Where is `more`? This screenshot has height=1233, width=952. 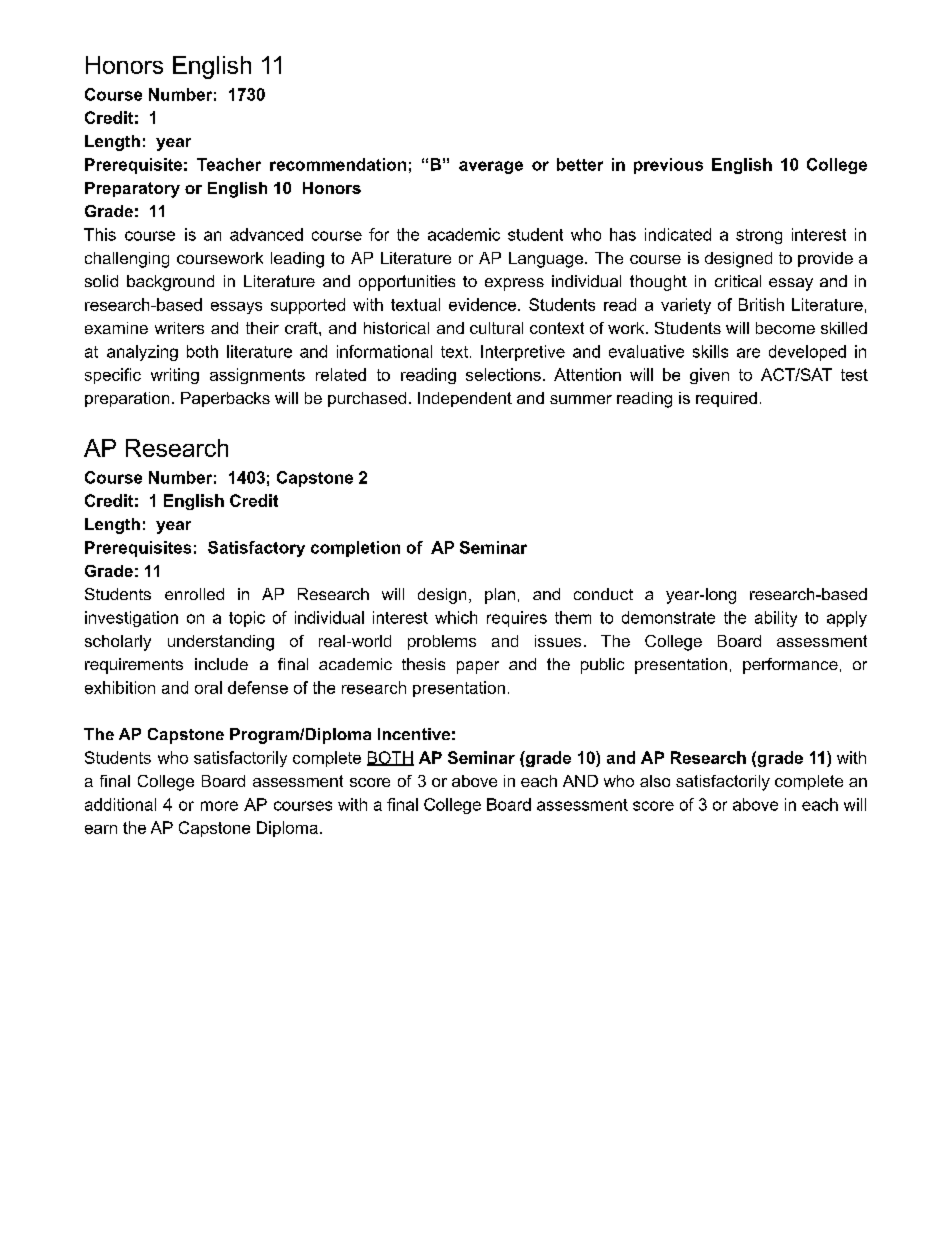
more is located at coordinates (219, 806).
